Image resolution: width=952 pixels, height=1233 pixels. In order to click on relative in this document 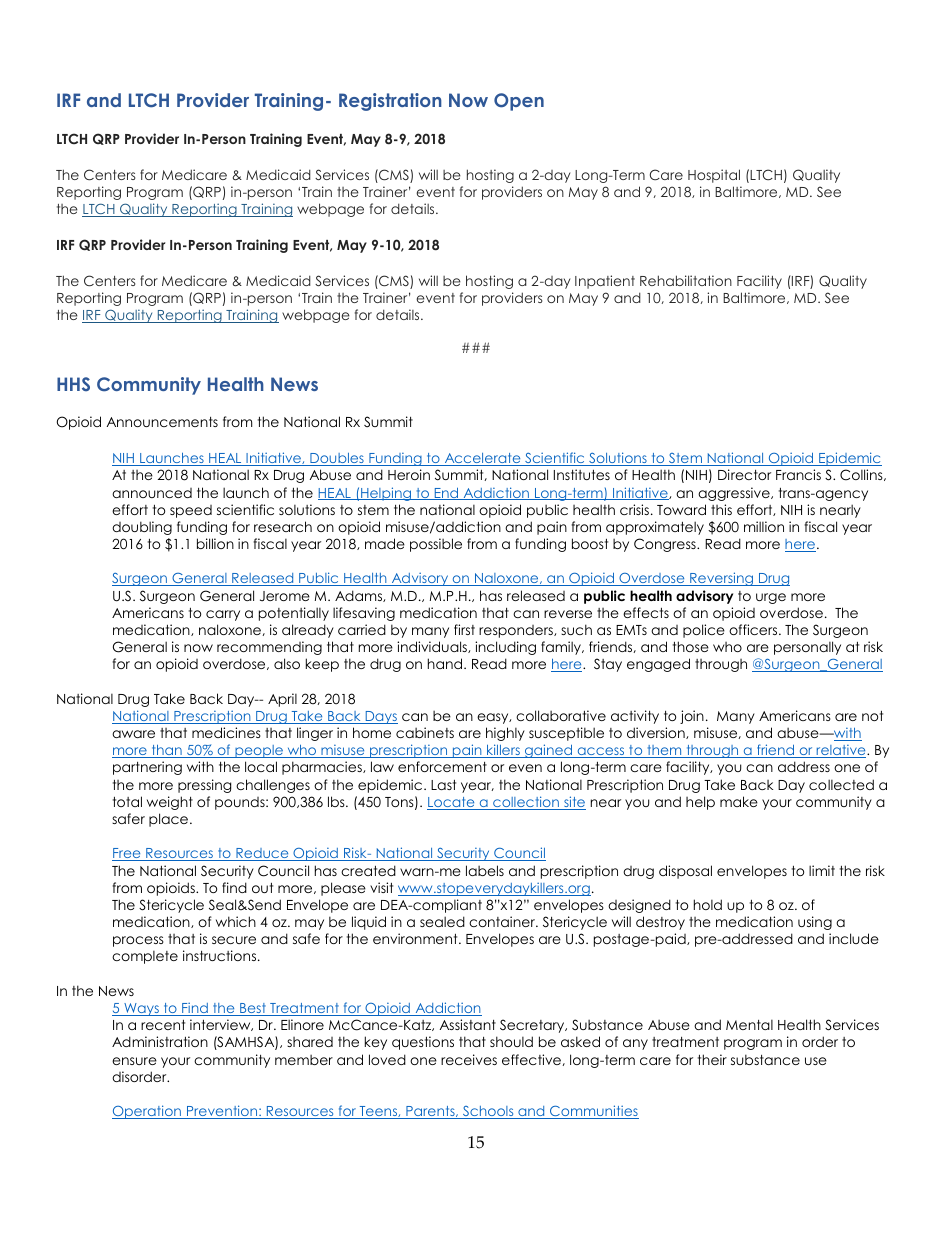, I will do `click(841, 751)`.
